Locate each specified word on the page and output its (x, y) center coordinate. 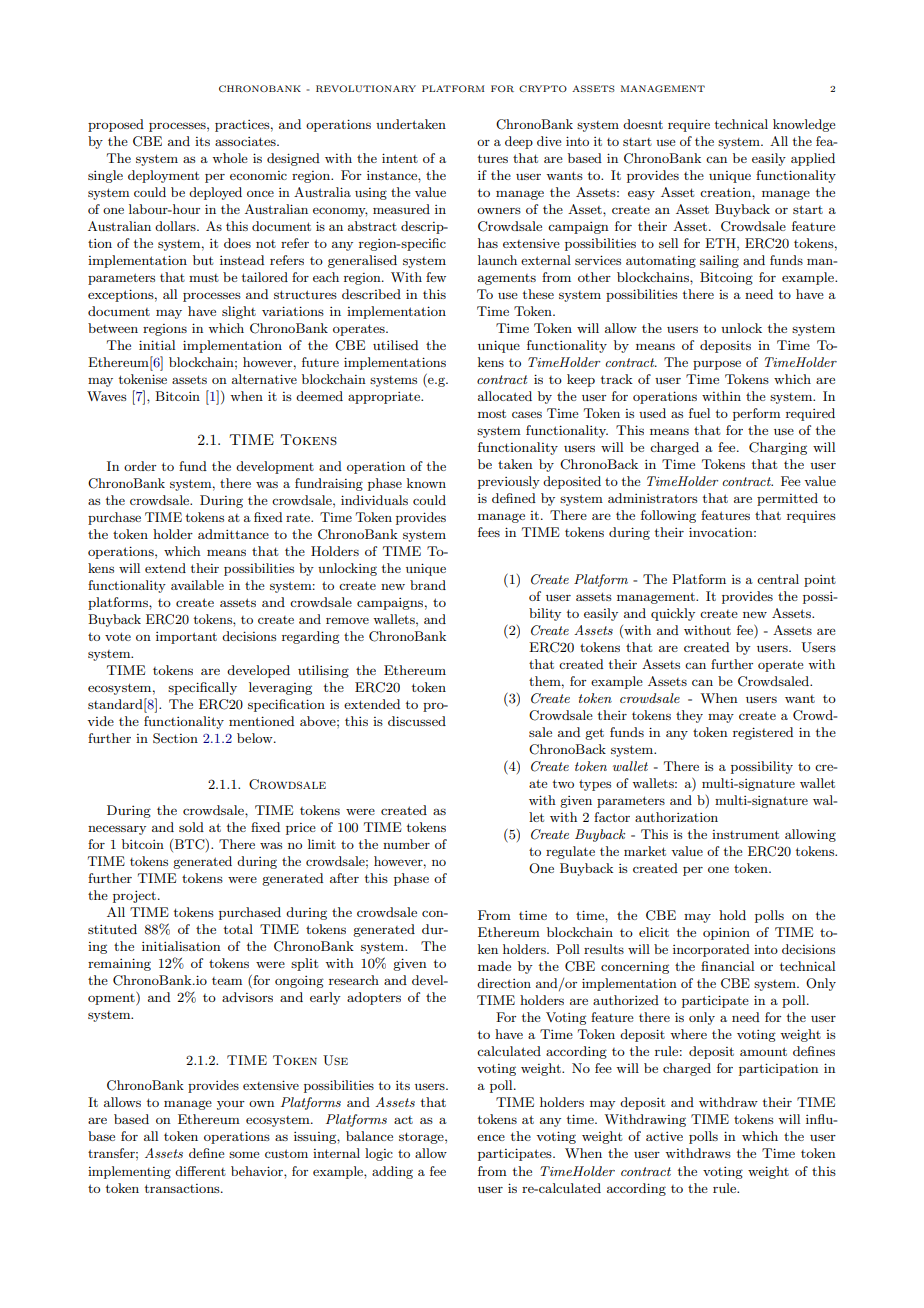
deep (519, 142)
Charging (778, 448)
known (426, 483)
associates (246, 141)
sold (191, 827)
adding (392, 1172)
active (664, 1136)
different (200, 1171)
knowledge (804, 125)
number (406, 844)
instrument (745, 834)
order (140, 466)
